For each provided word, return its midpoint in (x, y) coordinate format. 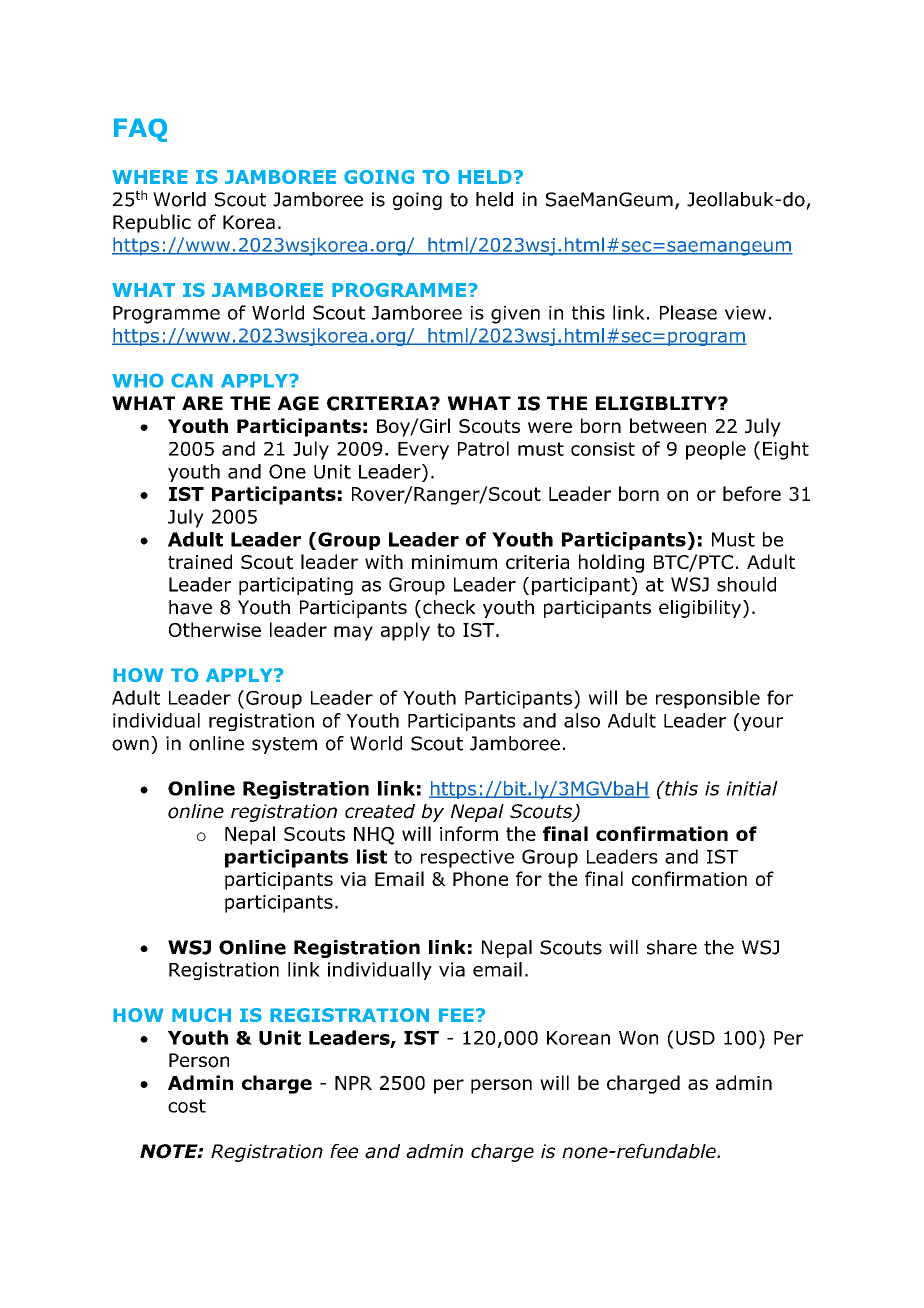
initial (752, 788)
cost (187, 1106)
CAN (192, 380)
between (668, 425)
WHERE (150, 177)
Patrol (483, 448)
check (449, 607)
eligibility (701, 609)
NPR (353, 1083)
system (284, 745)
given (515, 315)
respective (467, 859)
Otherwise (215, 629)
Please (688, 312)
